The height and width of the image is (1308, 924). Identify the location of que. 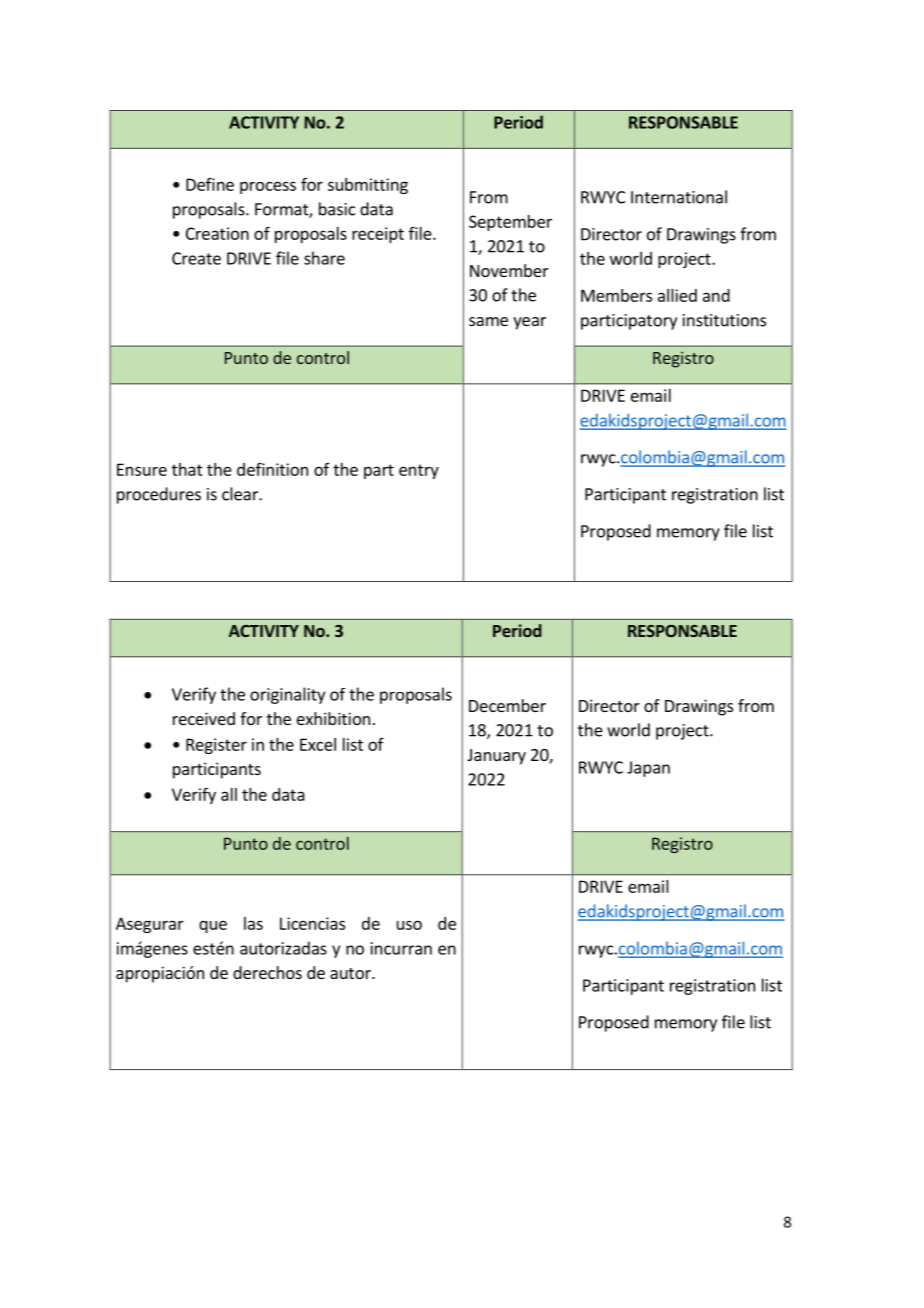
(213, 926).
